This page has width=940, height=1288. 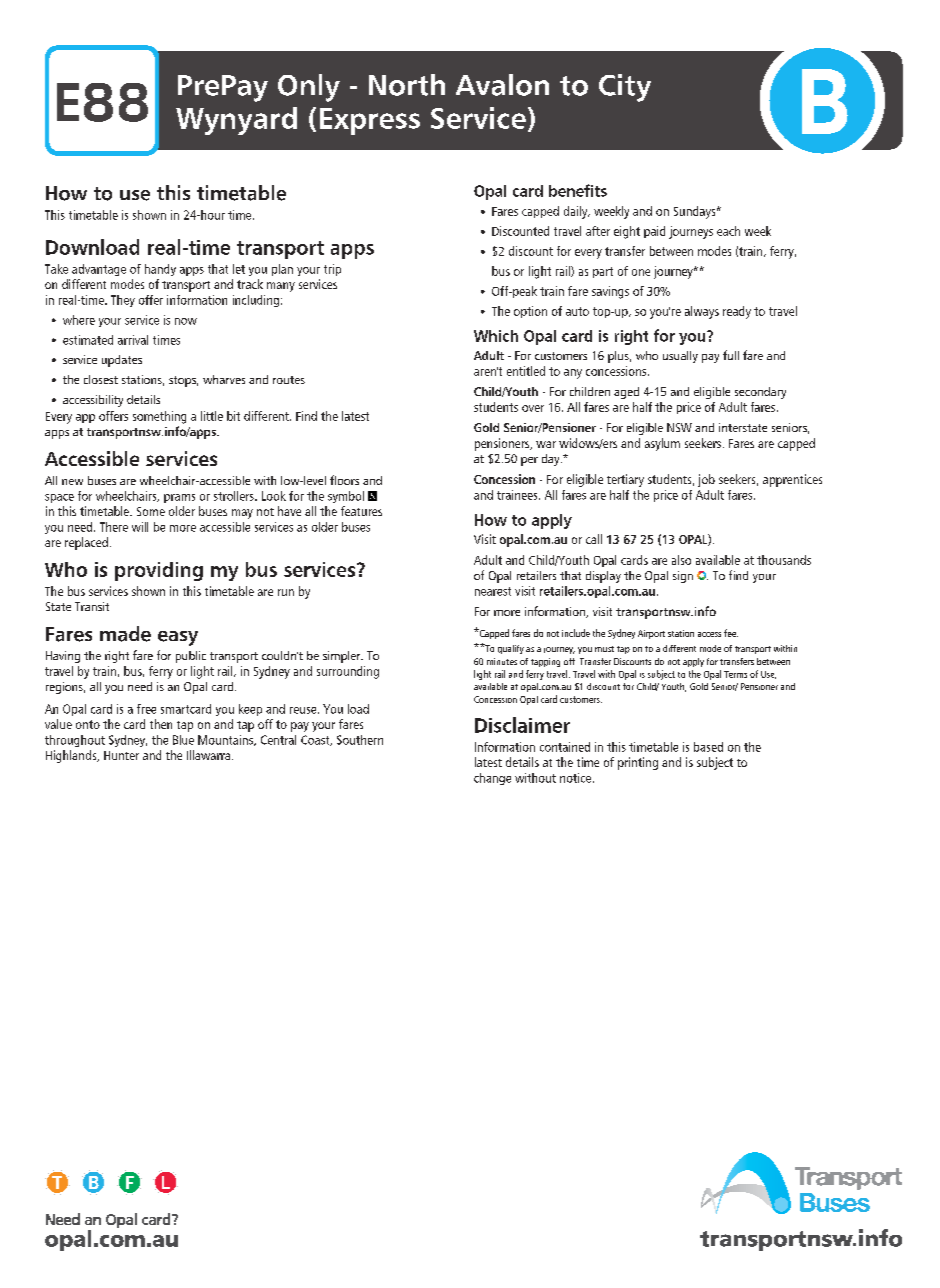 What do you see at coordinates (121, 755) in the page?
I see `Hunter` at bounding box center [121, 755].
